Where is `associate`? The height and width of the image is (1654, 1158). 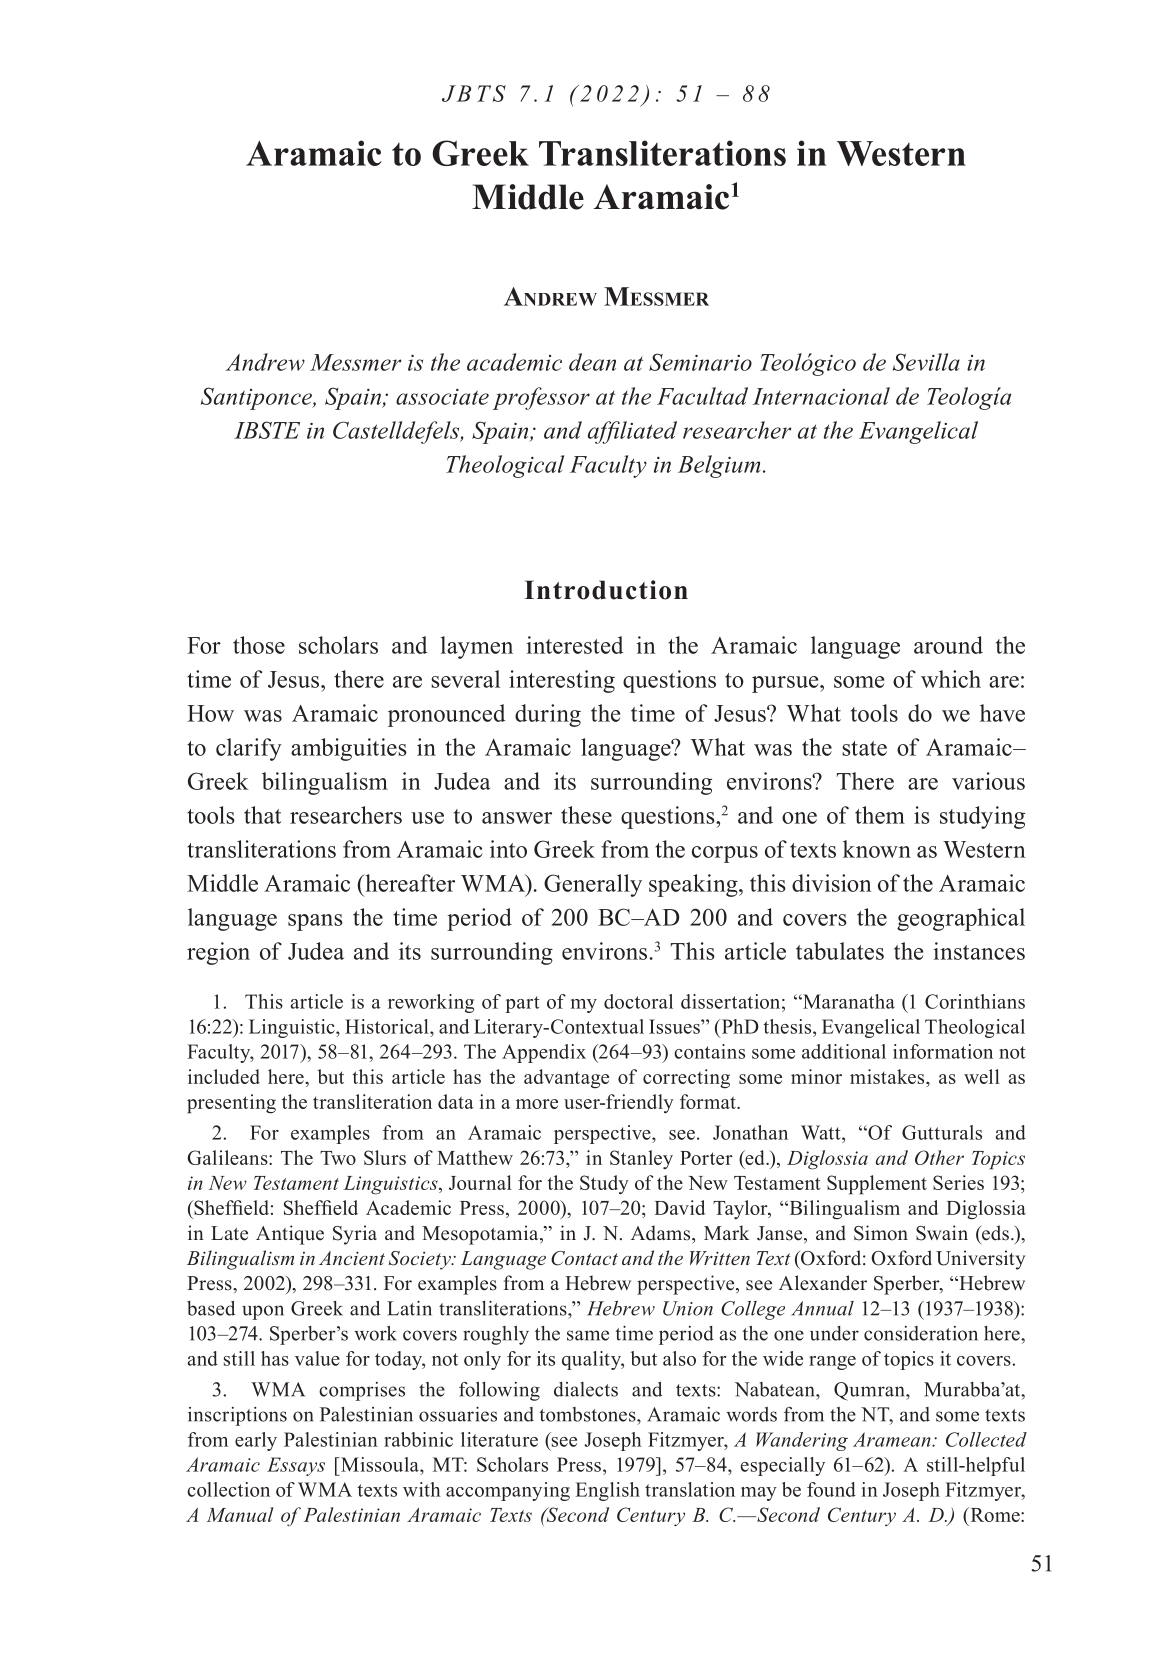 associate is located at coordinates (442, 397).
